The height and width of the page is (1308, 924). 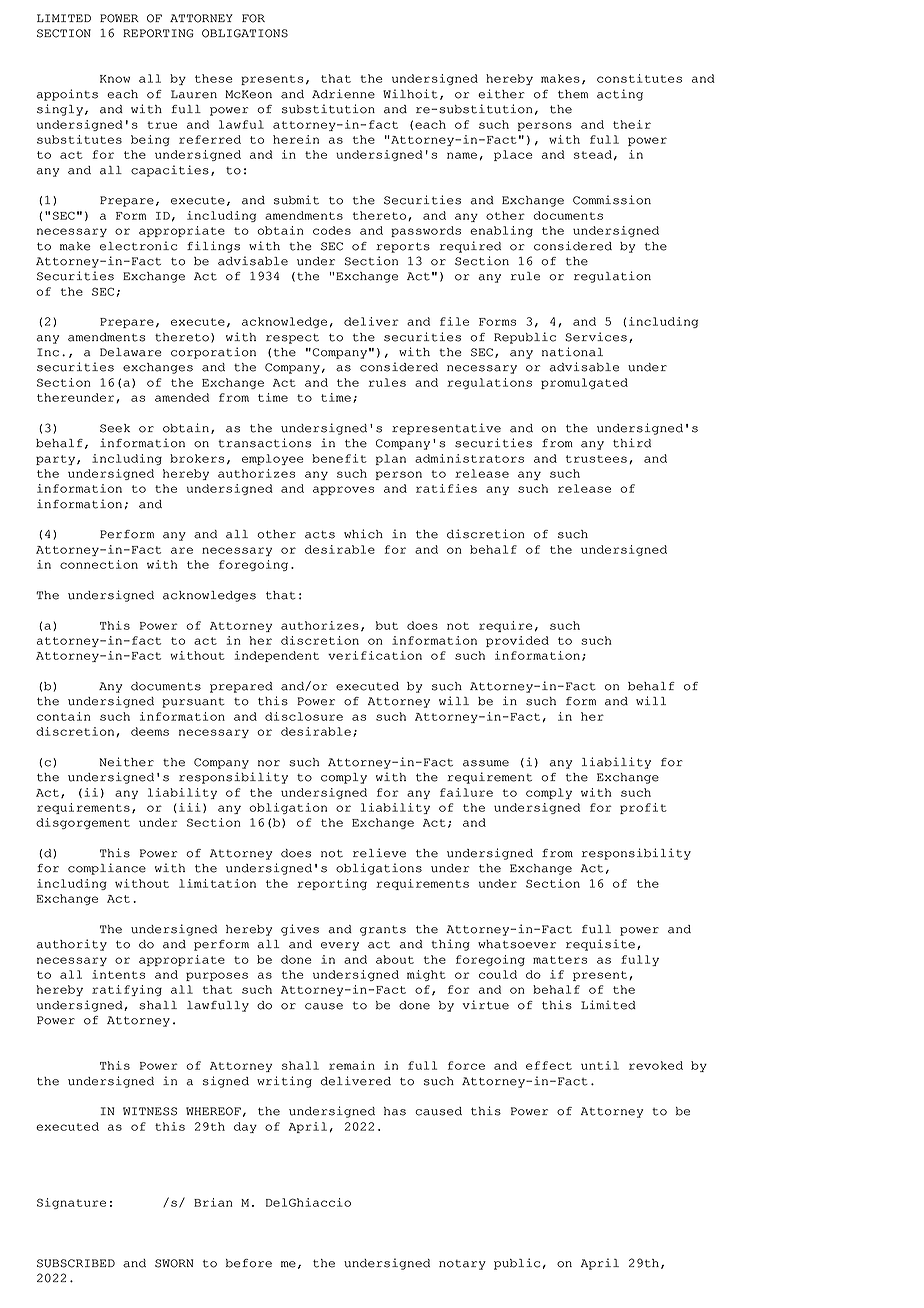 I want to click on Adrienne, so click(x=343, y=94).
